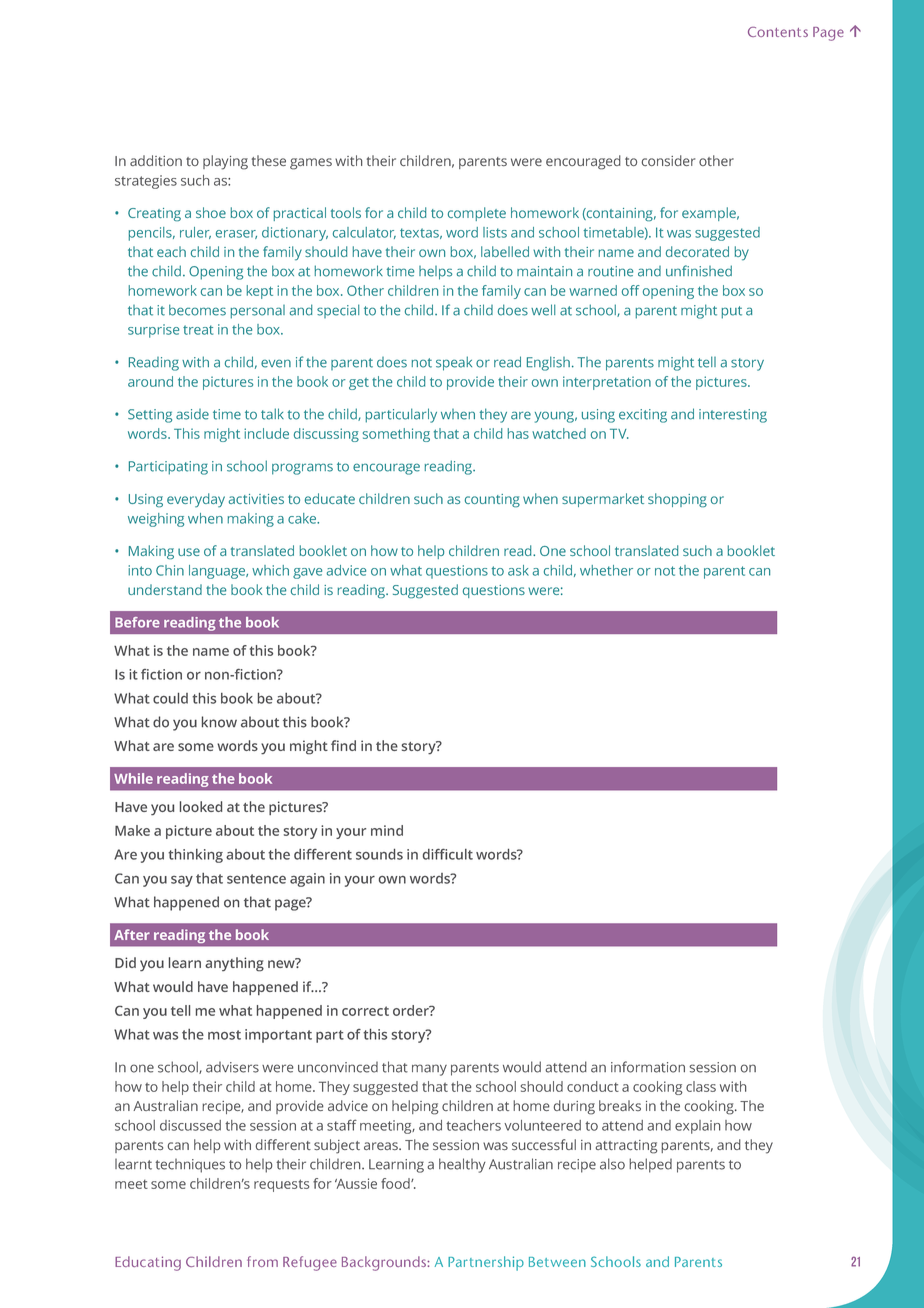 This screenshot has width=924, height=1308. Describe the element at coordinates (225, 162) in the screenshot. I see `playing` at that location.
